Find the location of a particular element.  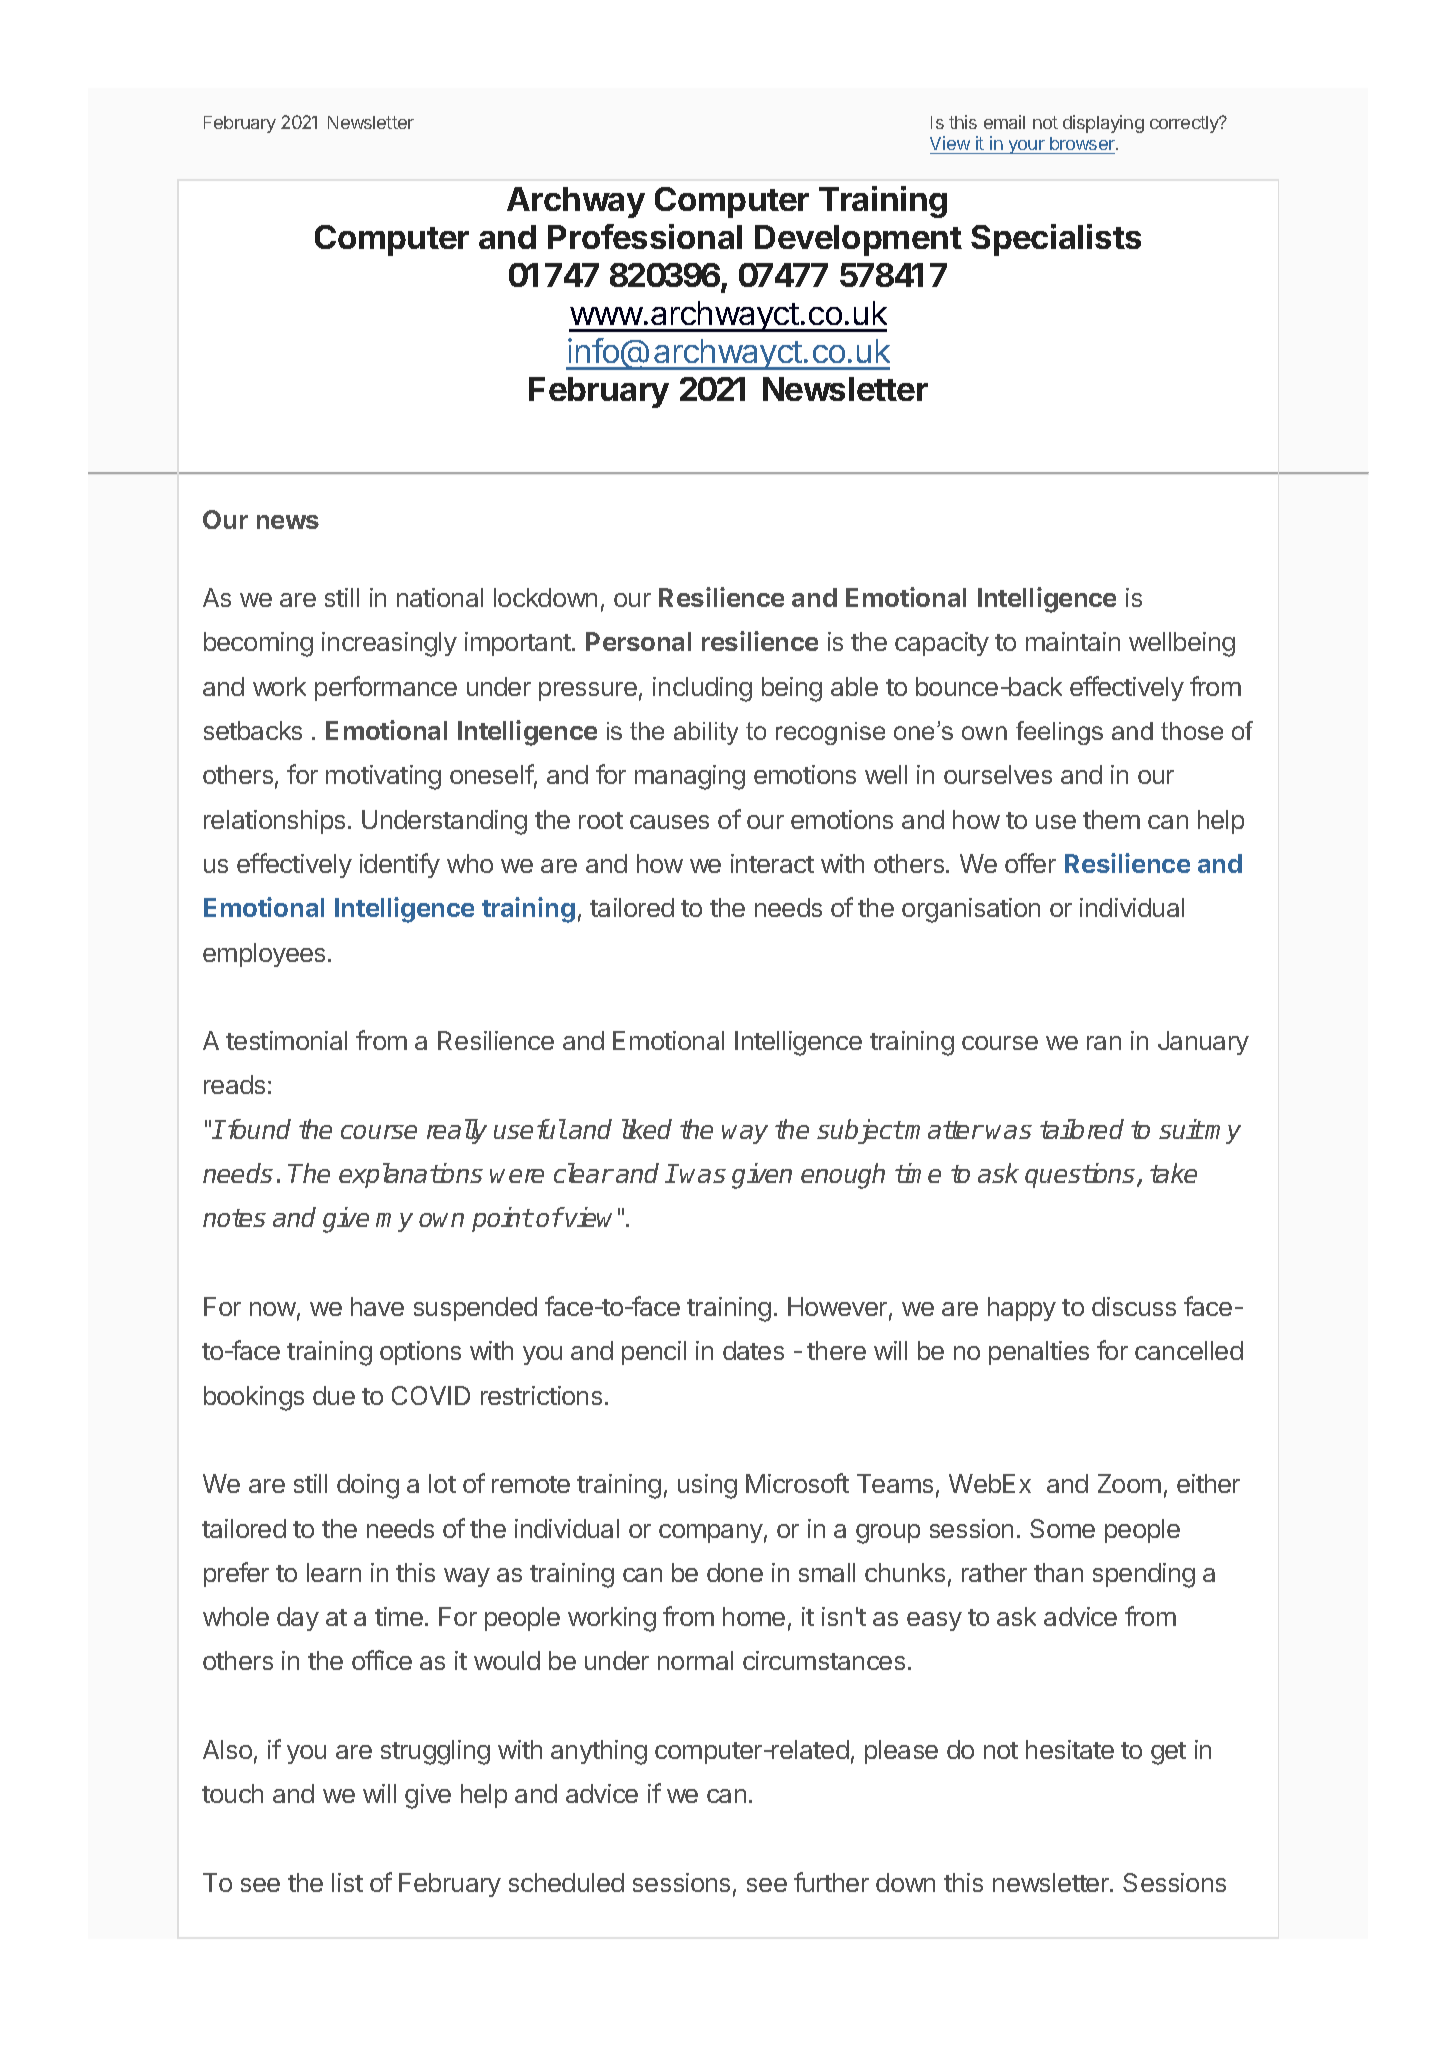

hesitate is located at coordinates (1070, 1749).
